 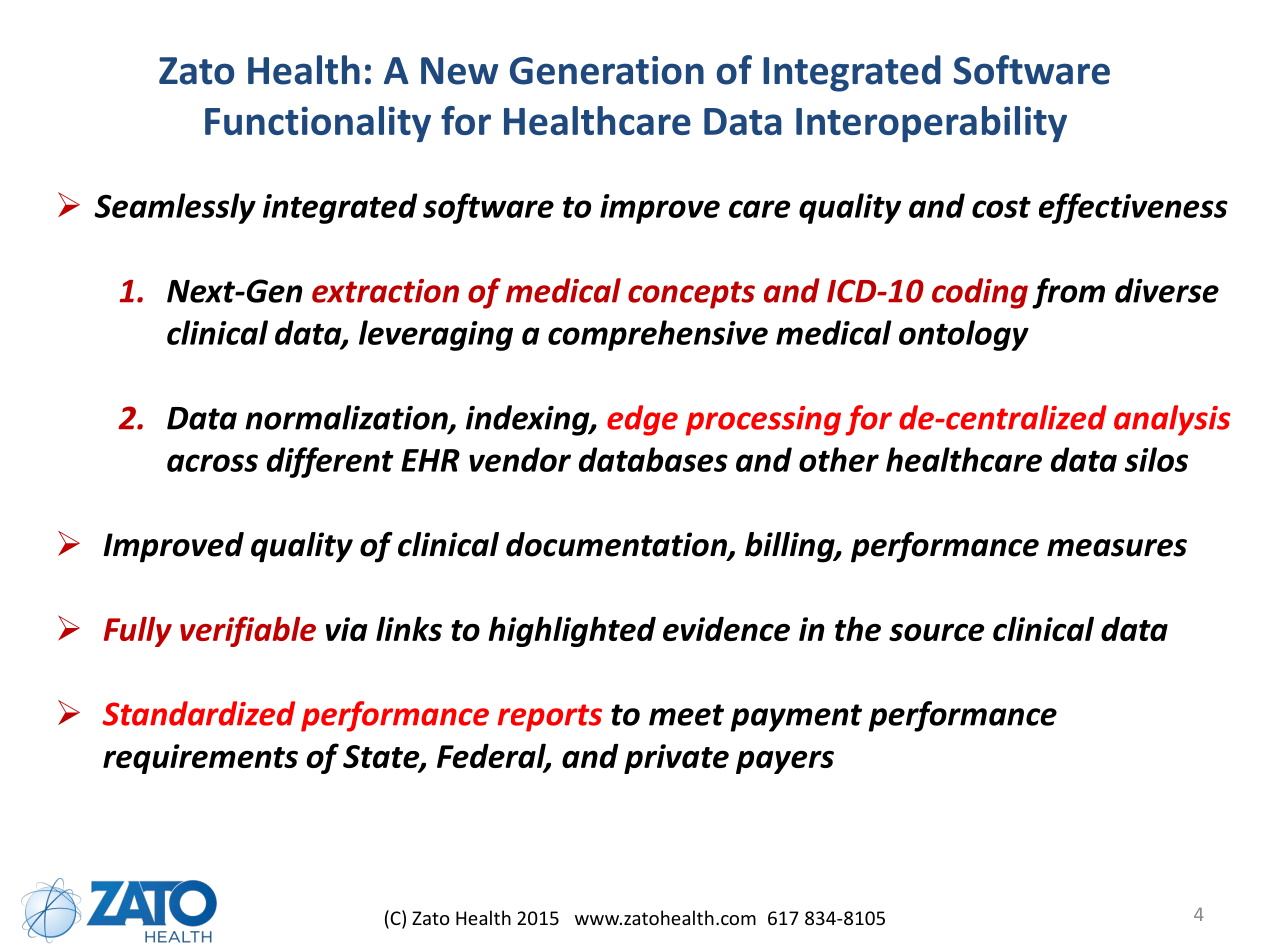 What do you see at coordinates (931, 124) in the document?
I see `Interoperability` at bounding box center [931, 124].
